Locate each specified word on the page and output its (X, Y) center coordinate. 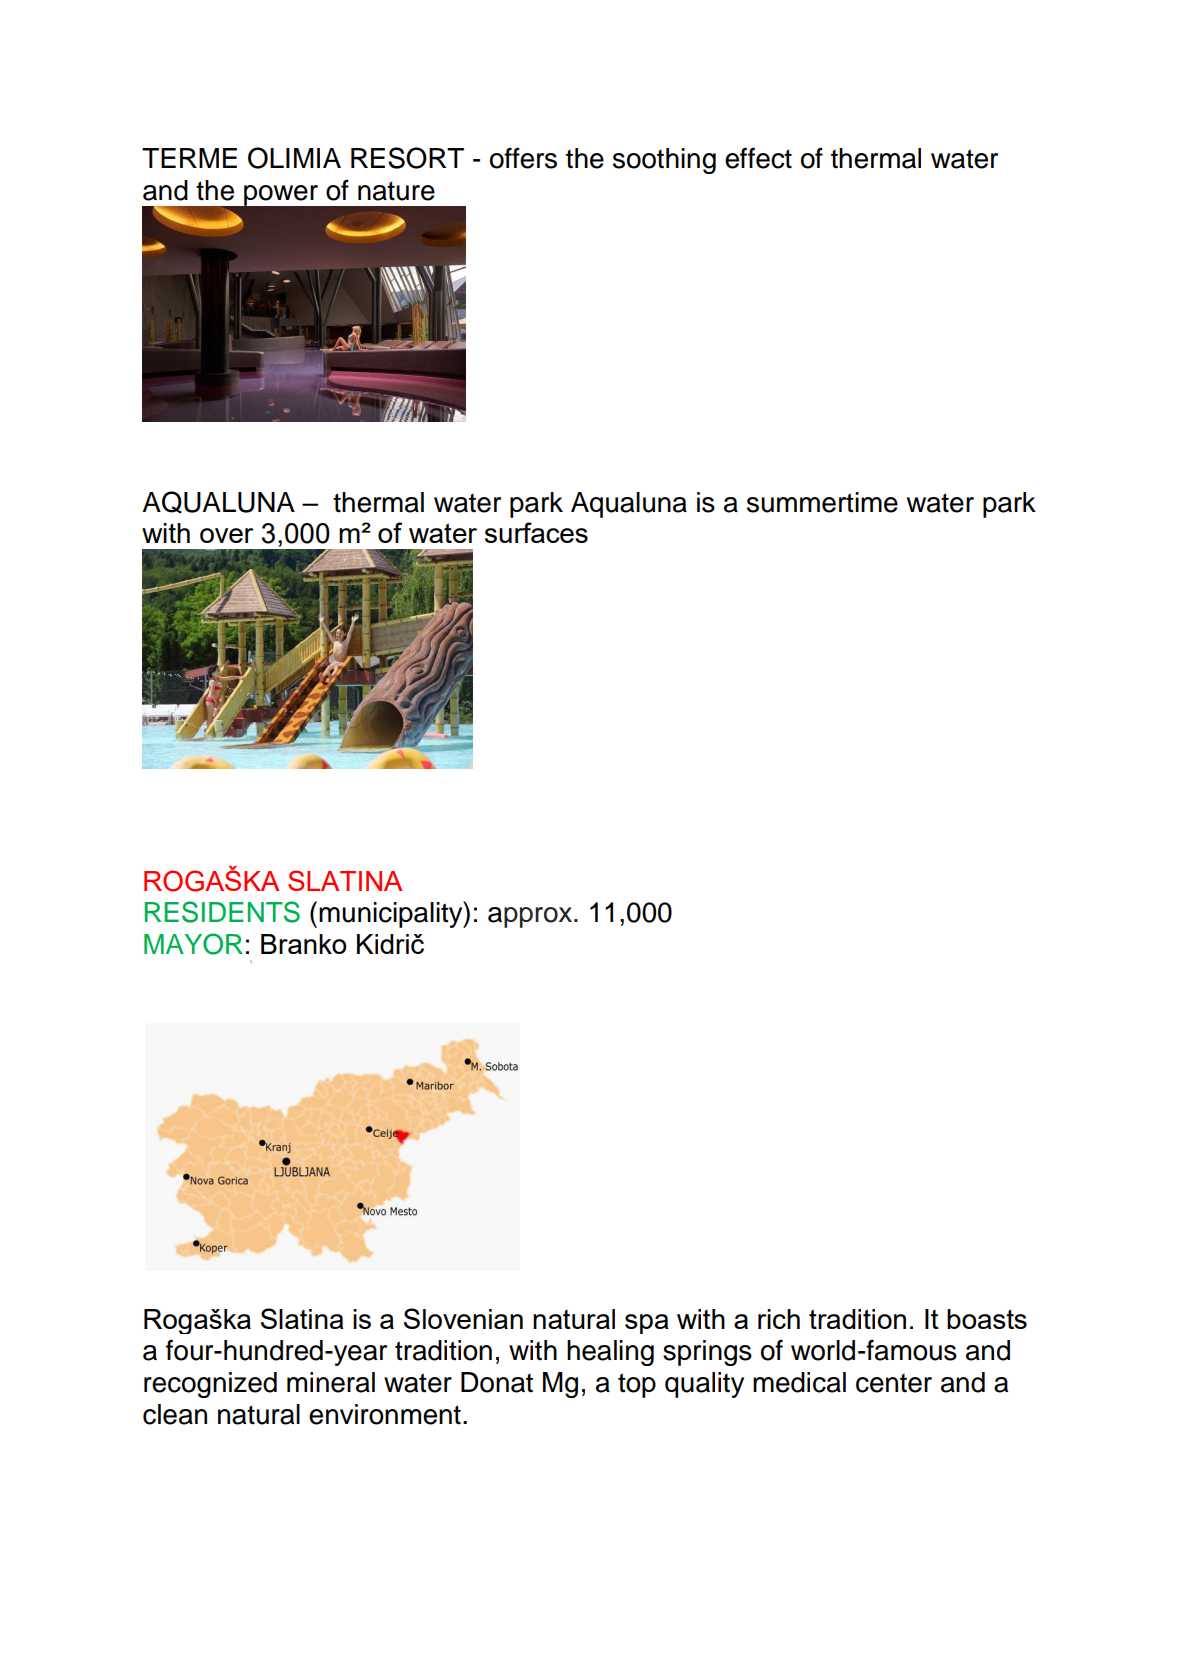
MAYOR (193, 944)
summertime (822, 502)
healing (610, 1353)
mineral (331, 1382)
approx (531, 917)
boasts (987, 1319)
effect (758, 158)
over (226, 535)
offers (523, 158)
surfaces (536, 532)
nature (396, 191)
